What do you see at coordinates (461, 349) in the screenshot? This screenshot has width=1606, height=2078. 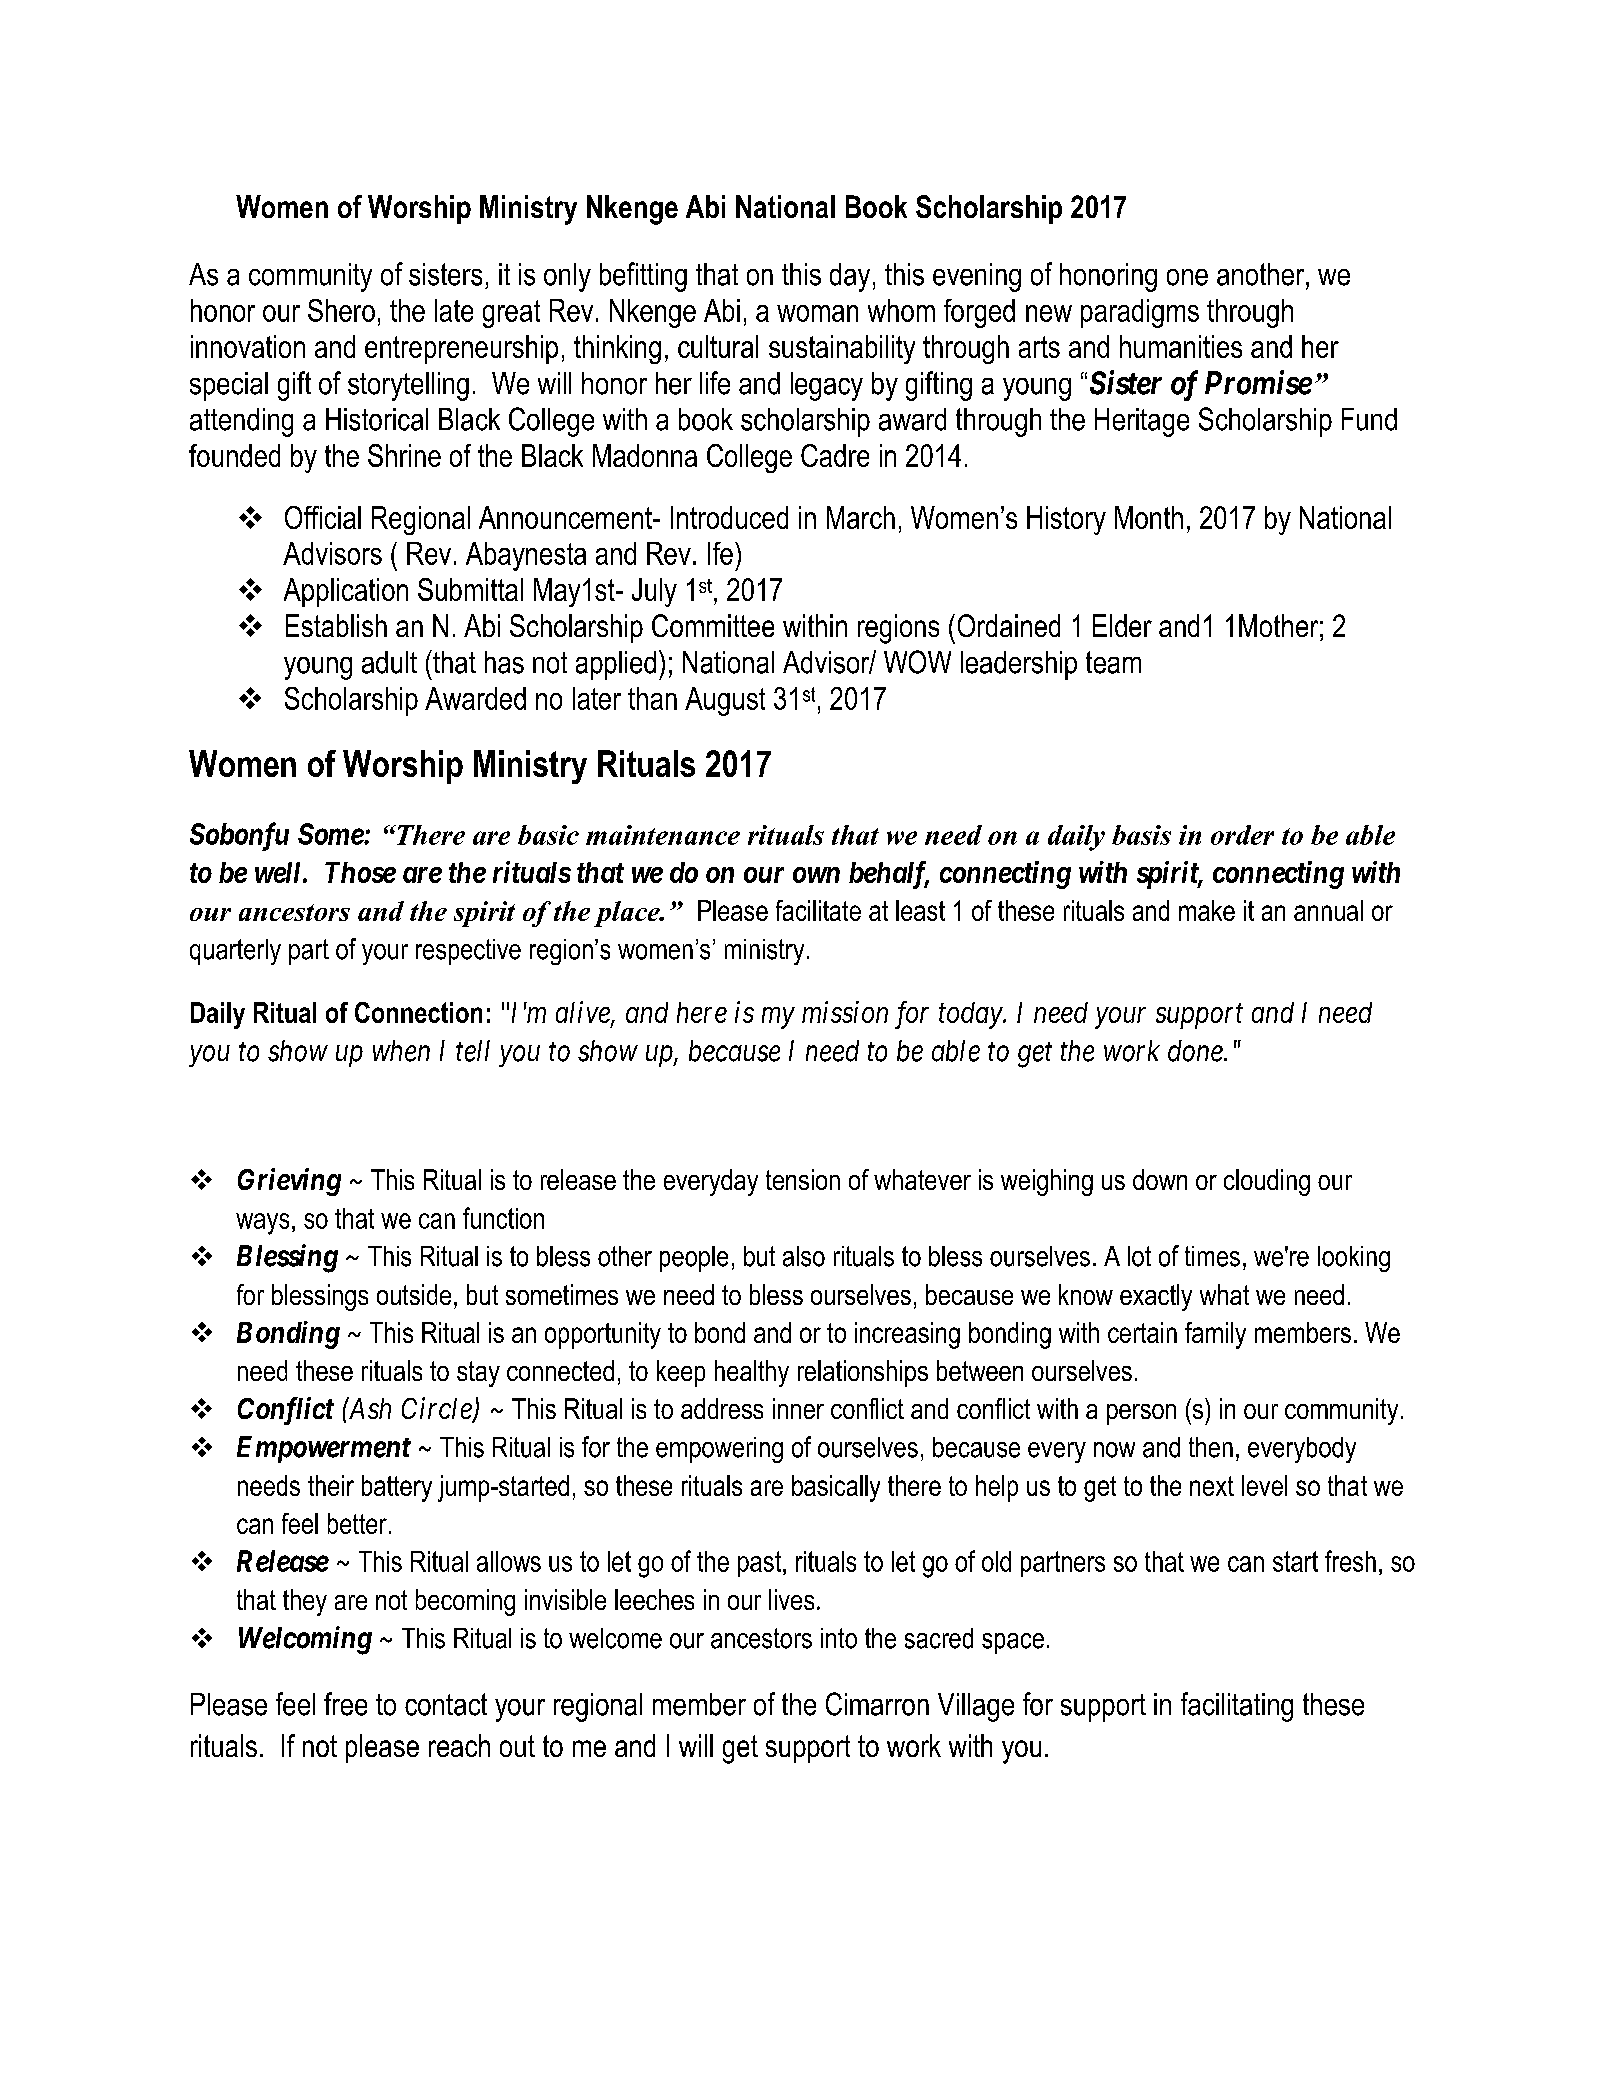 I see `entrepreneurship` at bounding box center [461, 349].
